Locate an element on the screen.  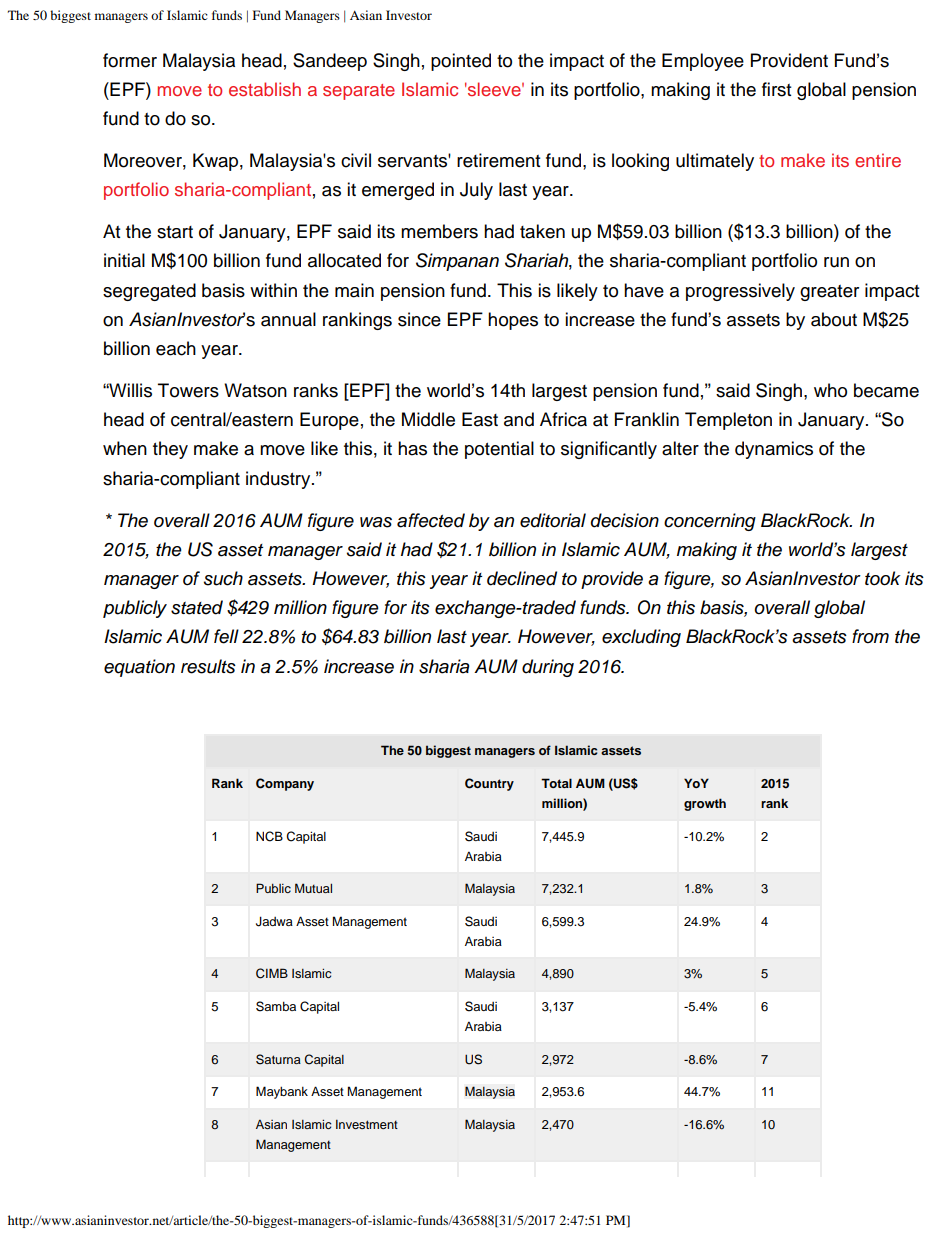
first is located at coordinates (776, 89).
